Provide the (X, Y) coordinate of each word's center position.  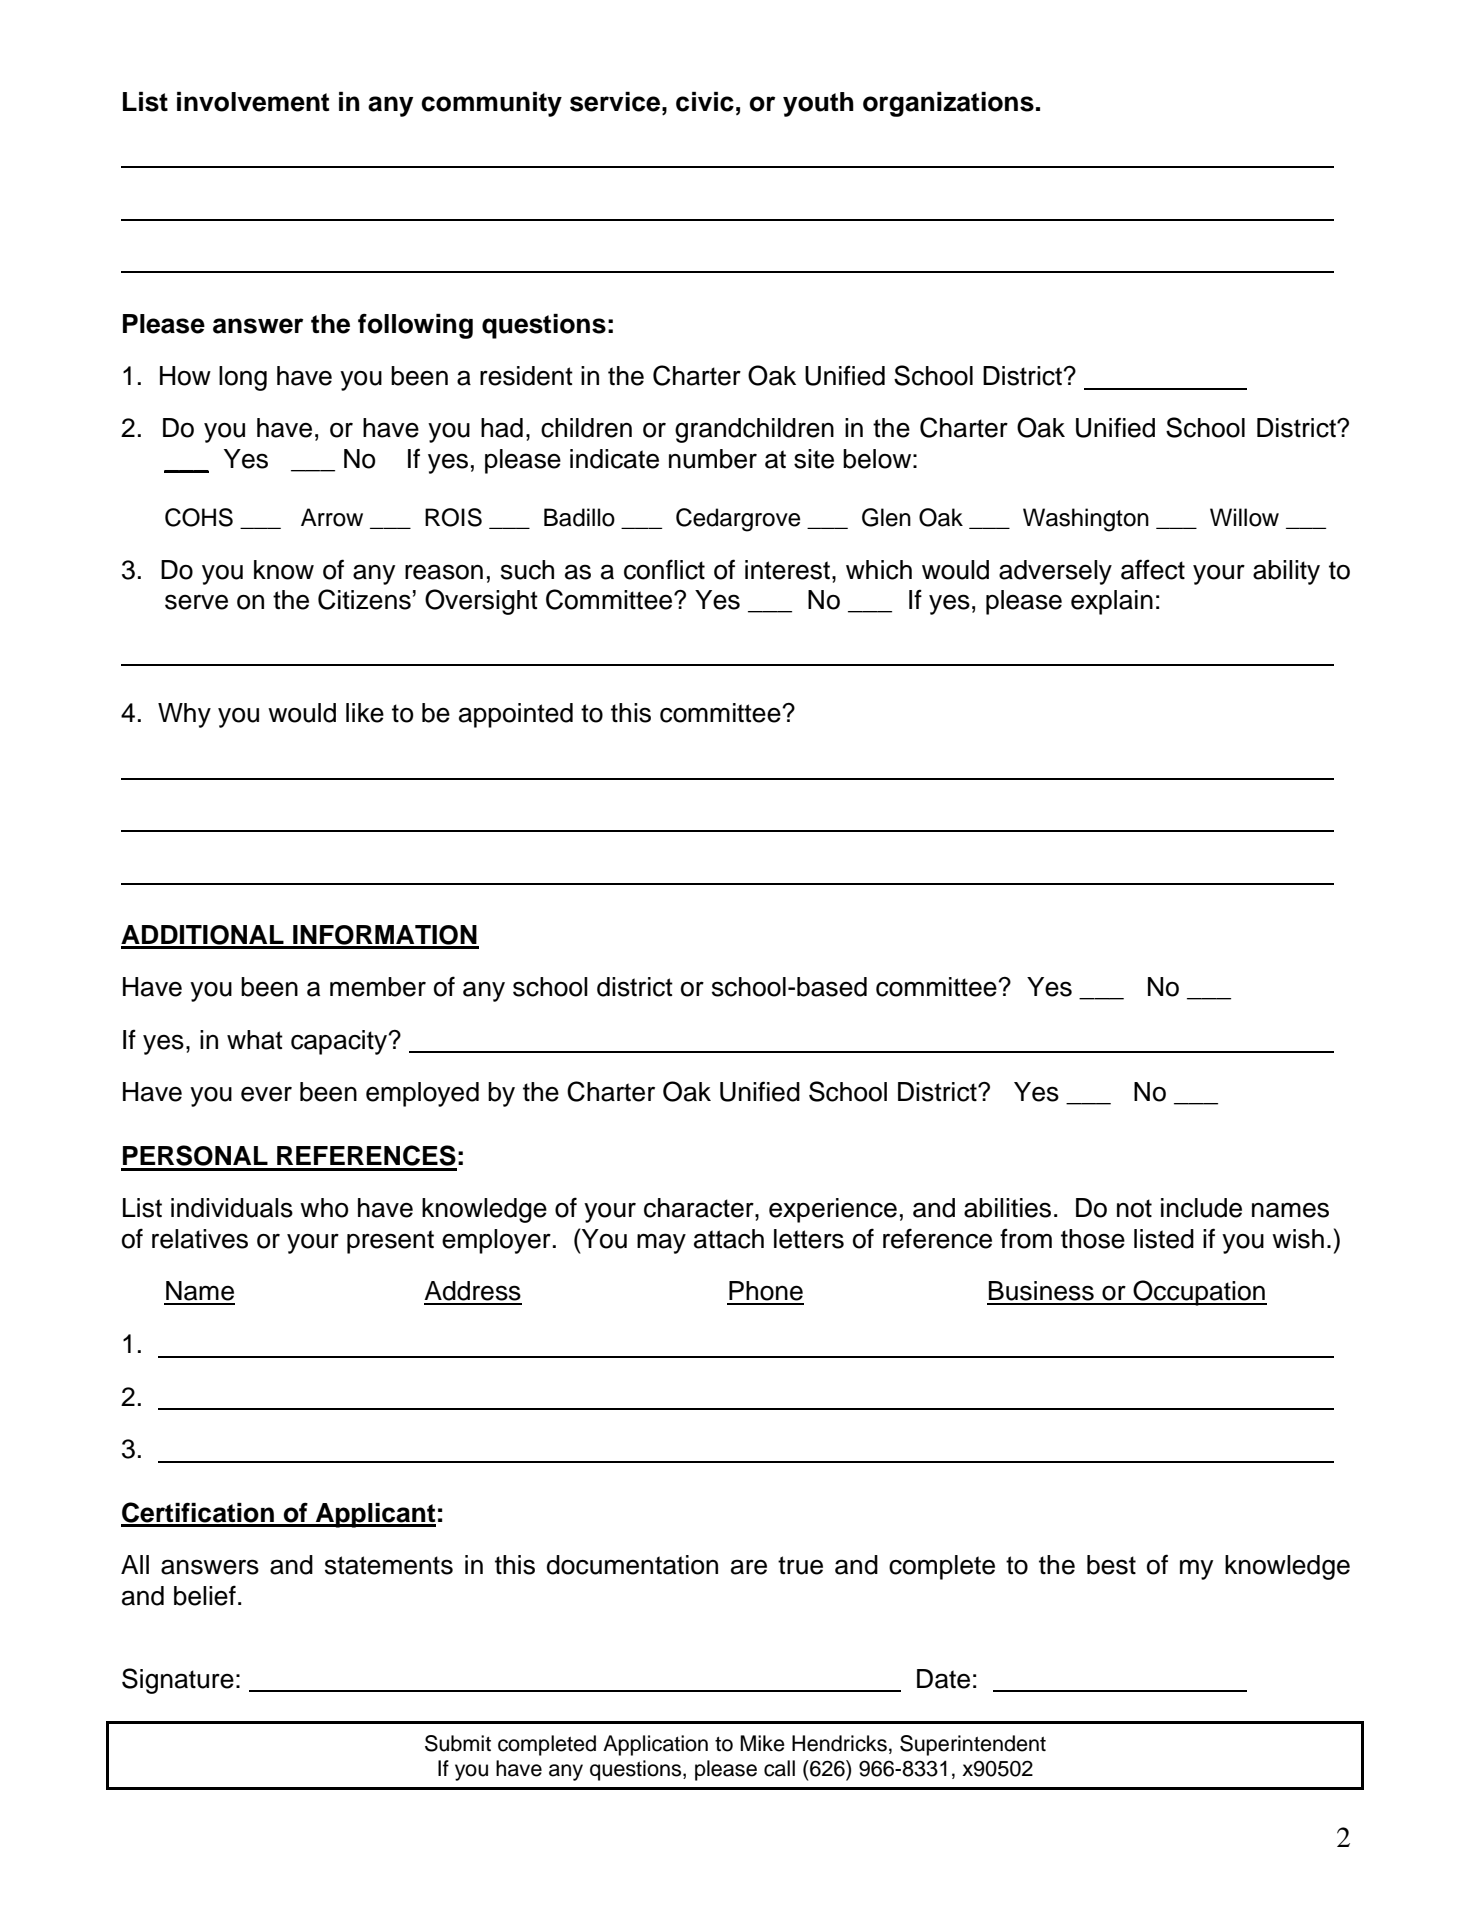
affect (1153, 569)
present (390, 1242)
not (1134, 1208)
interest (787, 570)
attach (729, 1239)
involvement (253, 102)
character (700, 1208)
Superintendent (973, 1745)
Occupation (1199, 1293)
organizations (948, 104)
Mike (762, 1743)
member (378, 987)
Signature (178, 1681)
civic (705, 102)
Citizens (364, 599)
